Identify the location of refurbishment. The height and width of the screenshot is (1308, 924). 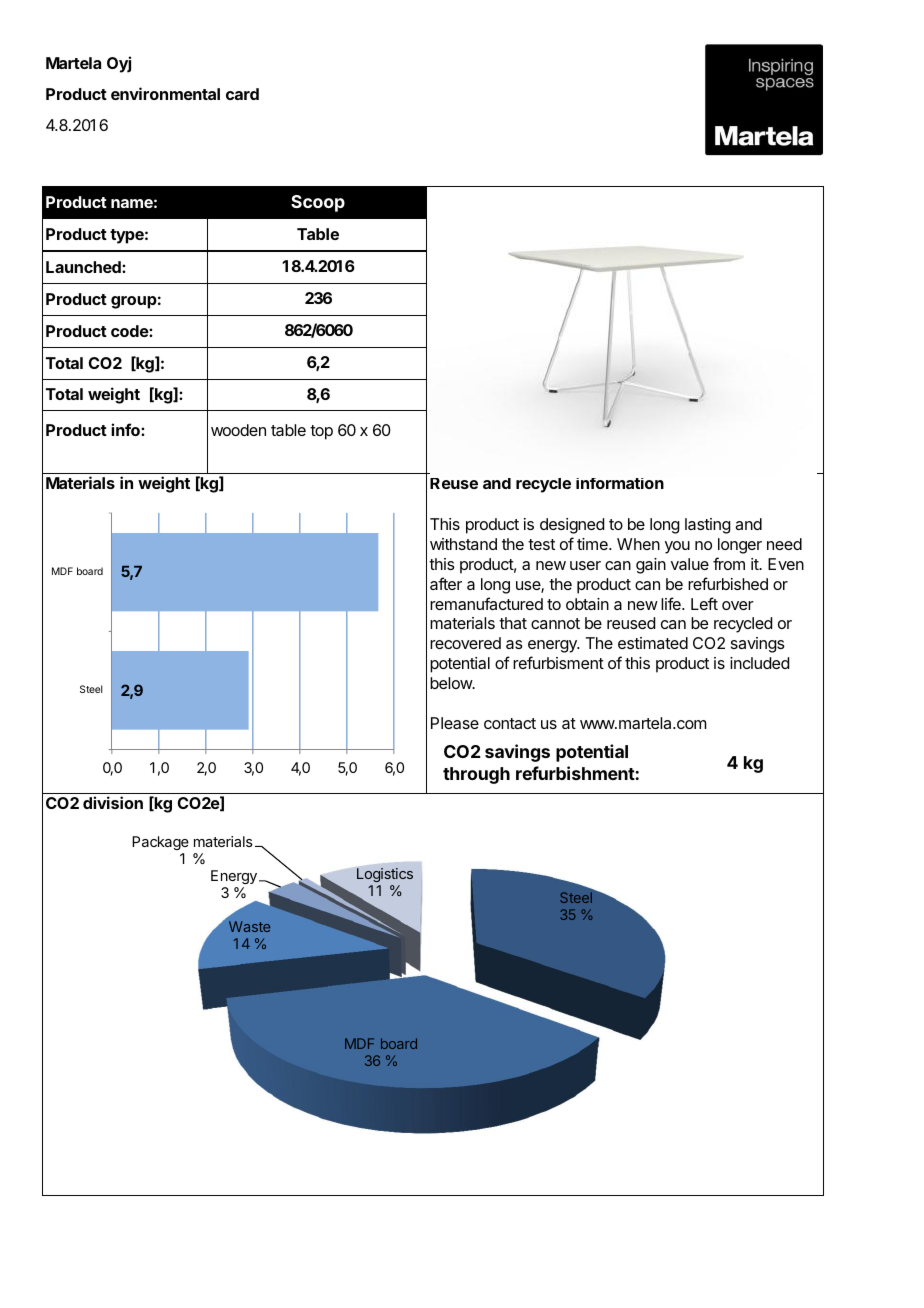
(575, 773).
